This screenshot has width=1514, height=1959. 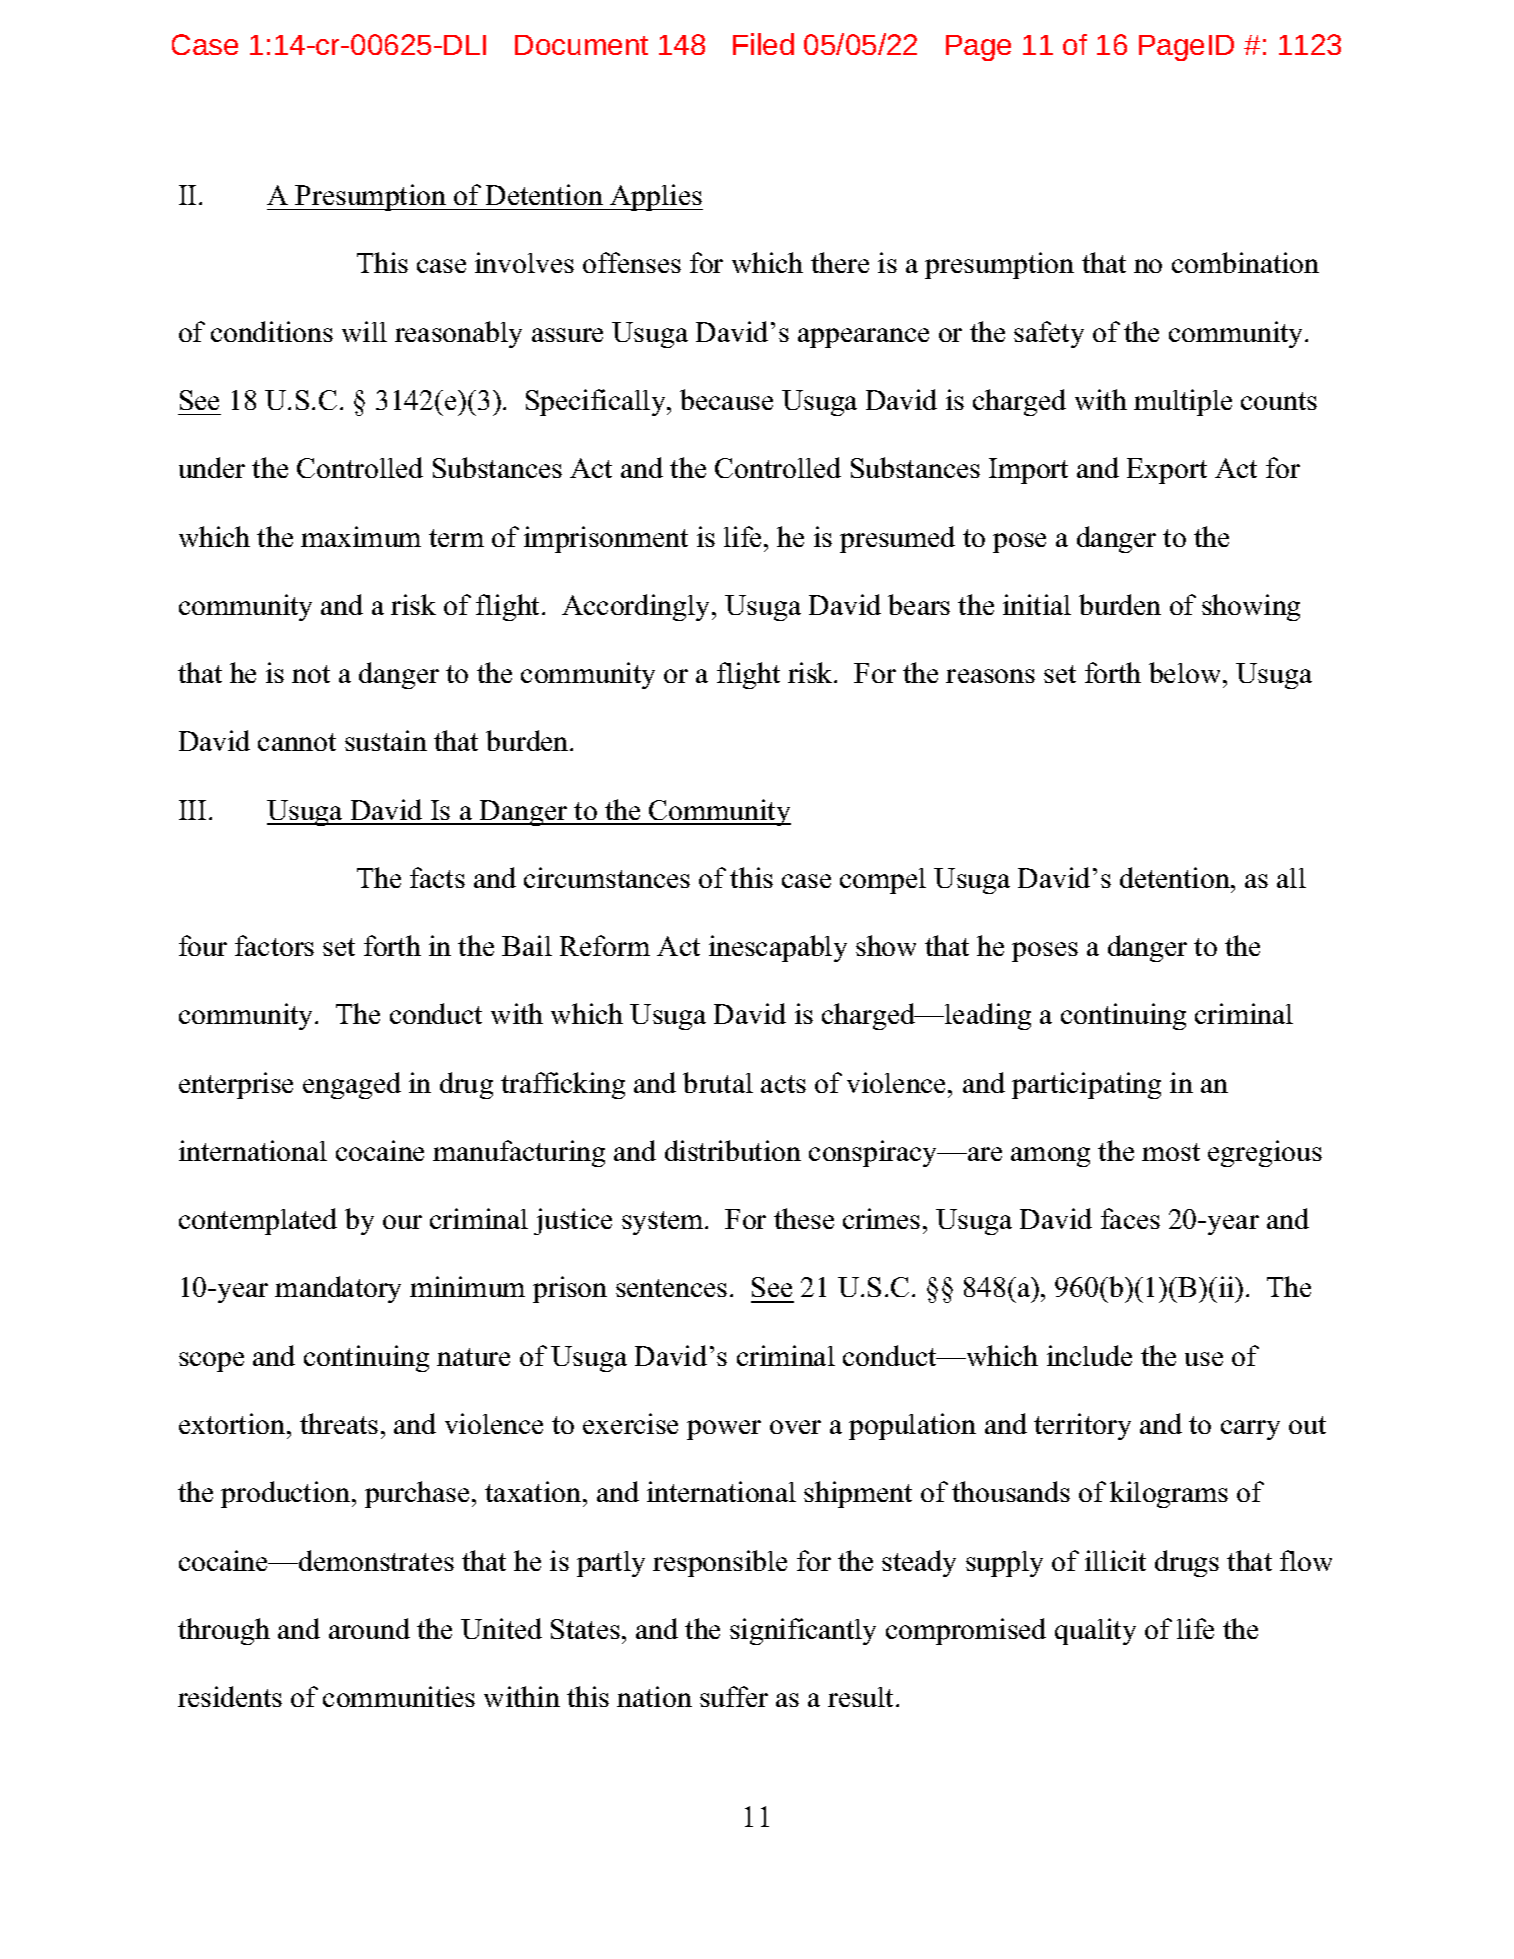 I want to click on Document, so click(x=581, y=45).
